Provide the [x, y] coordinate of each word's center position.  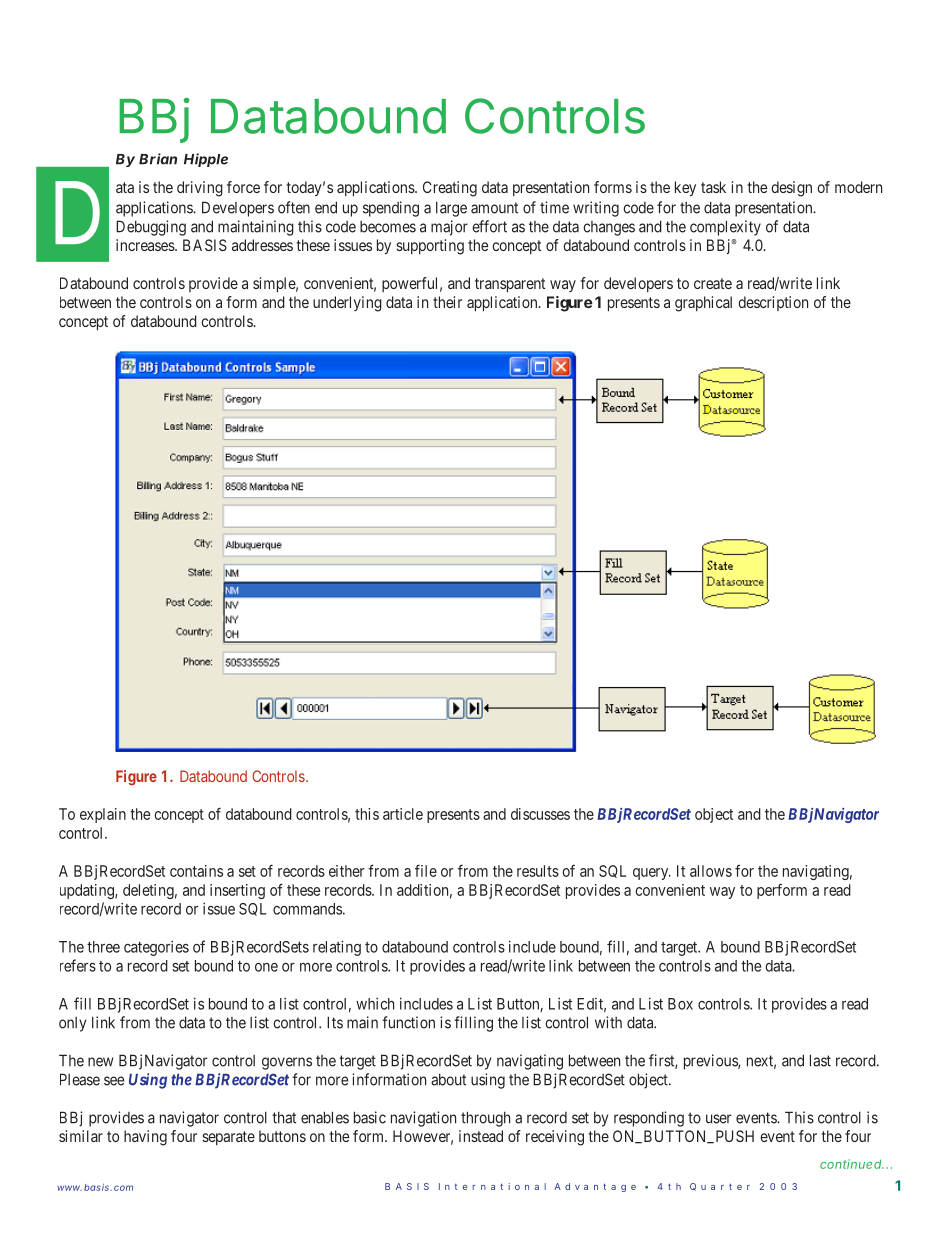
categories [156, 948]
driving [200, 189]
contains [196, 871]
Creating [450, 189]
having [145, 1138]
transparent [510, 285]
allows [711, 871]
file [426, 870]
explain [103, 815]
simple [275, 284]
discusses [540, 814]
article [403, 814]
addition [424, 891]
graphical [703, 304]
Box [680, 1004]
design [791, 189]
